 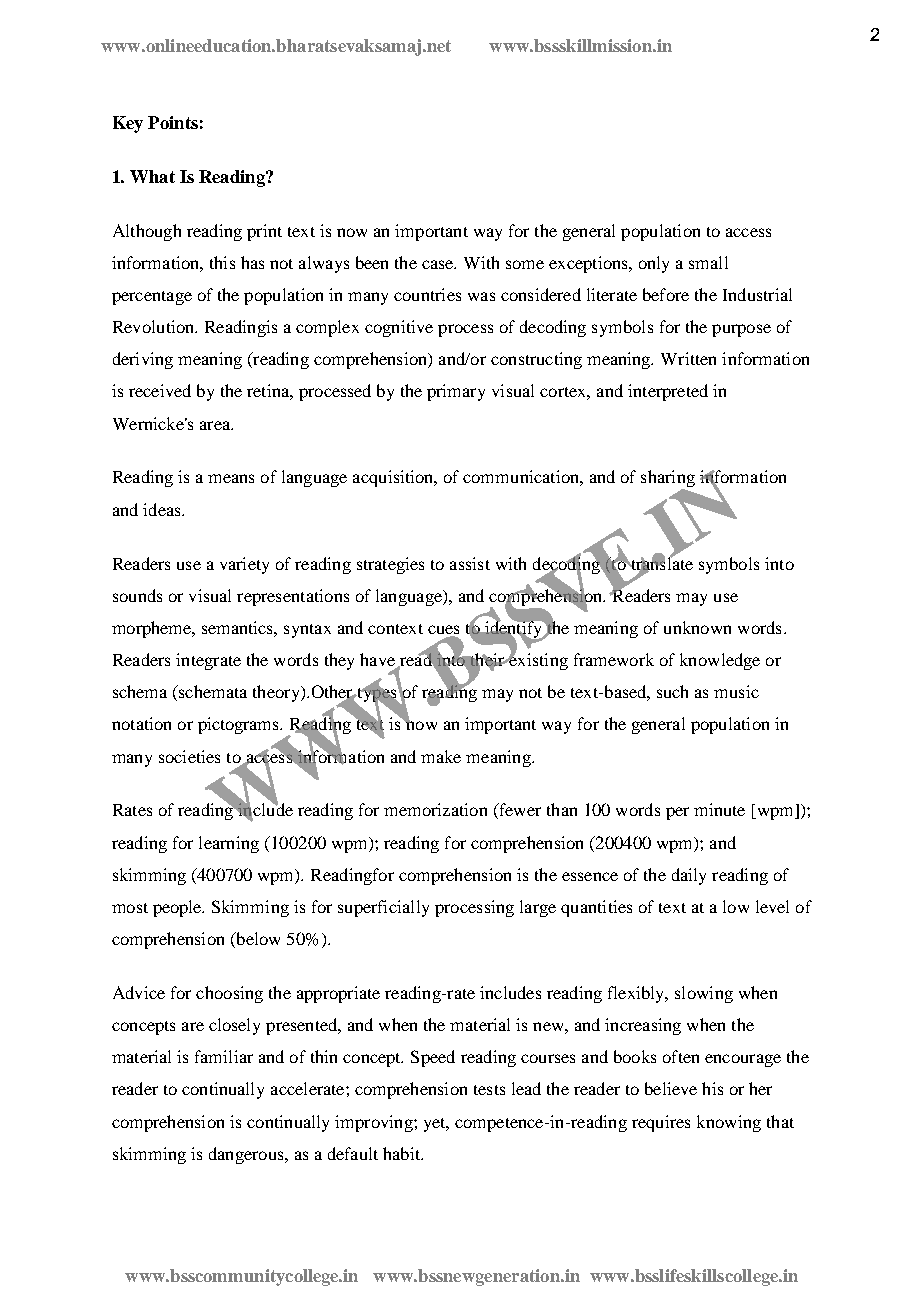 What do you see at coordinates (443, 631) in the document?
I see `cues` at bounding box center [443, 631].
